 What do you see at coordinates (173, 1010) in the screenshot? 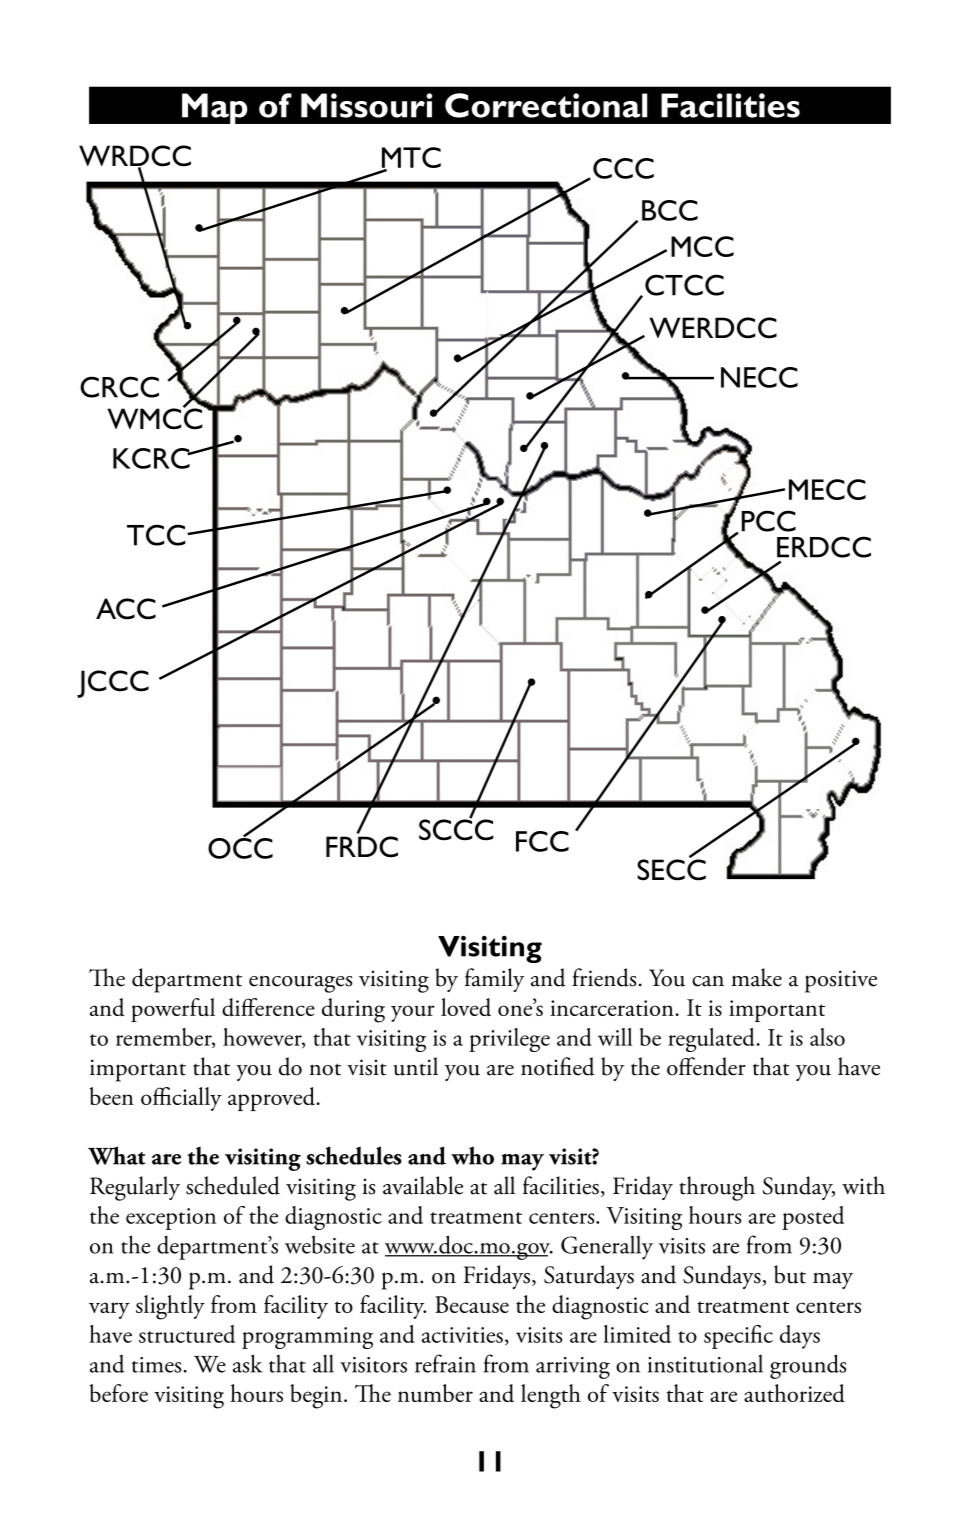
I see `powerful` at bounding box center [173, 1010].
